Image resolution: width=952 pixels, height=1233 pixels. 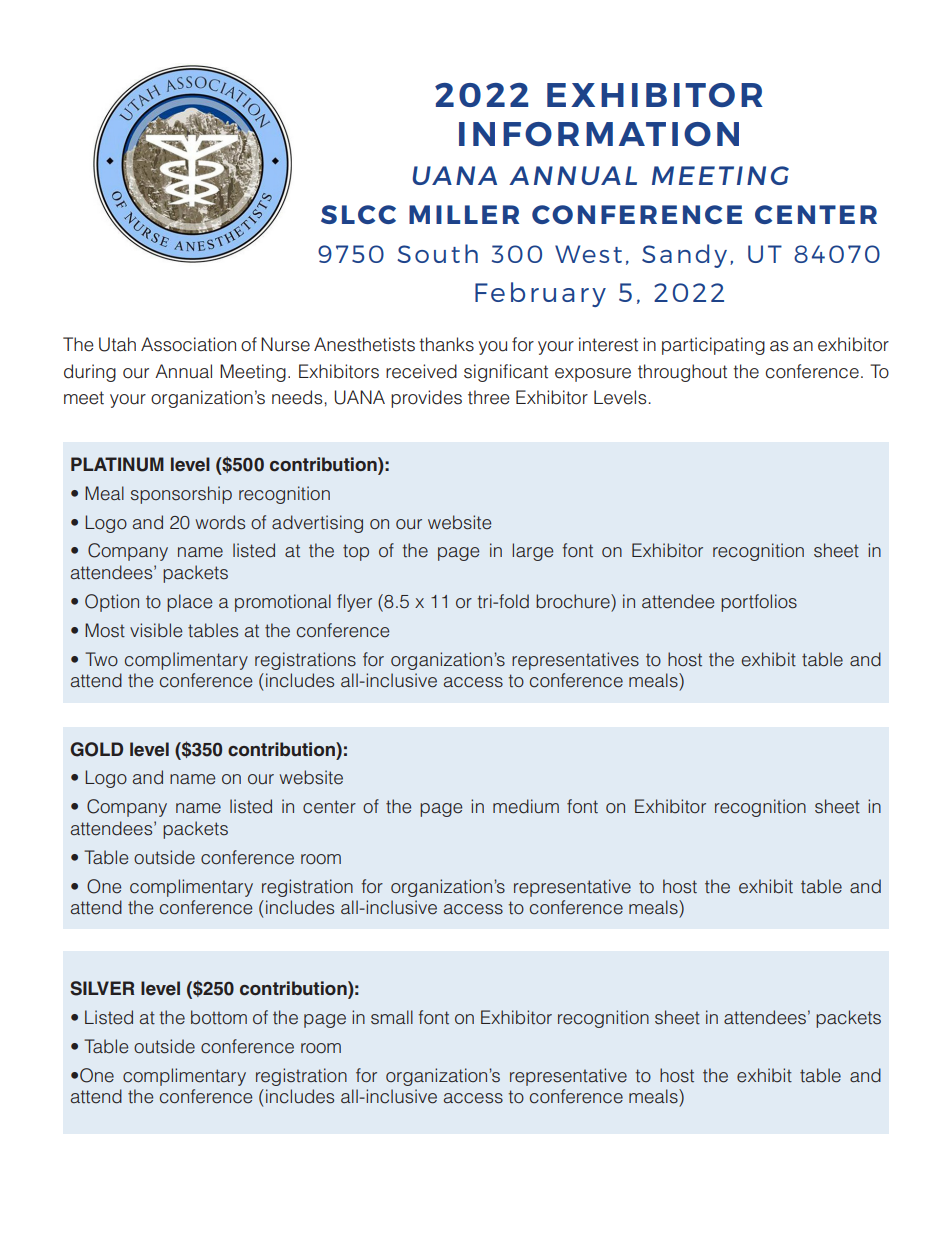 What do you see at coordinates (421, 371) in the page?
I see `received` at bounding box center [421, 371].
